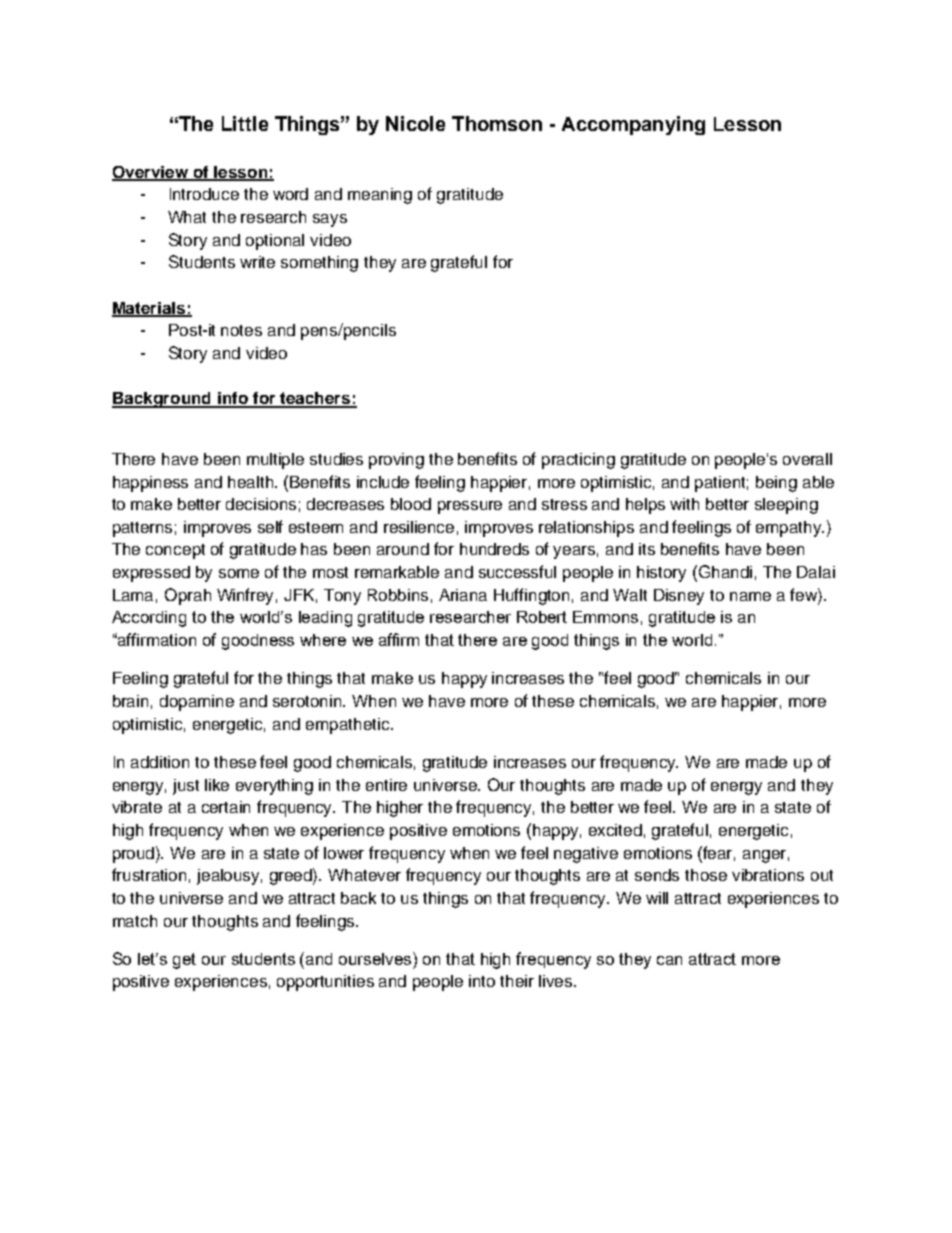 The width and height of the screenshot is (952, 1233). I want to click on Thomson, so click(497, 123).
